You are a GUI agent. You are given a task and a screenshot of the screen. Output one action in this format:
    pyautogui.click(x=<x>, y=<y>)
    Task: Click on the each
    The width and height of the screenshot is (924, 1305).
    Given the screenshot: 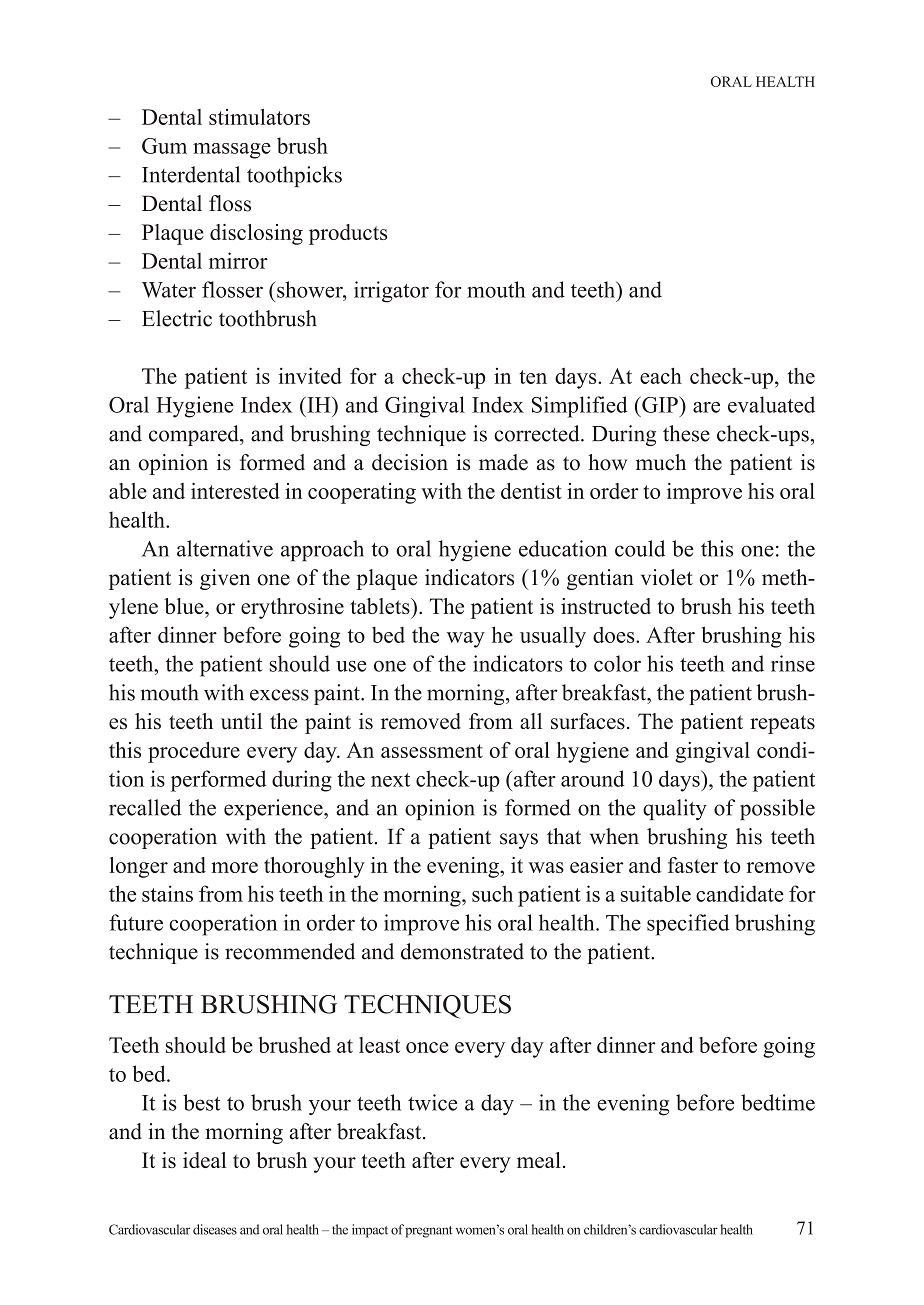 What is the action you would take?
    pyautogui.click(x=661, y=375)
